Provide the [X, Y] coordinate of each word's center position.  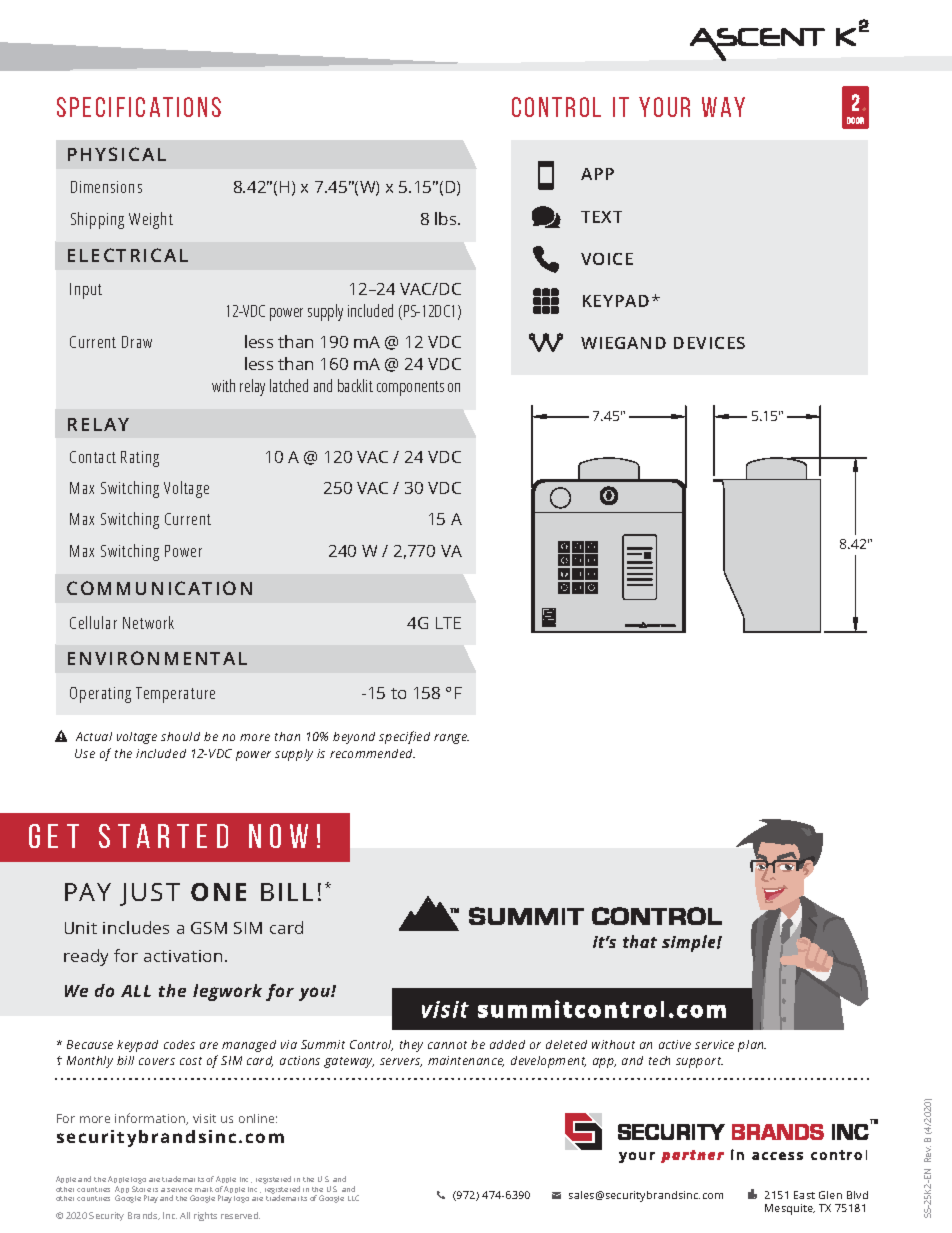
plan [752, 1046]
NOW [278, 836]
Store [141, 1189]
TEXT [601, 217]
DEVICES [709, 343]
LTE [448, 623]
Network [148, 622]
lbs [447, 218]
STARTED [163, 836]
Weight [151, 220]
